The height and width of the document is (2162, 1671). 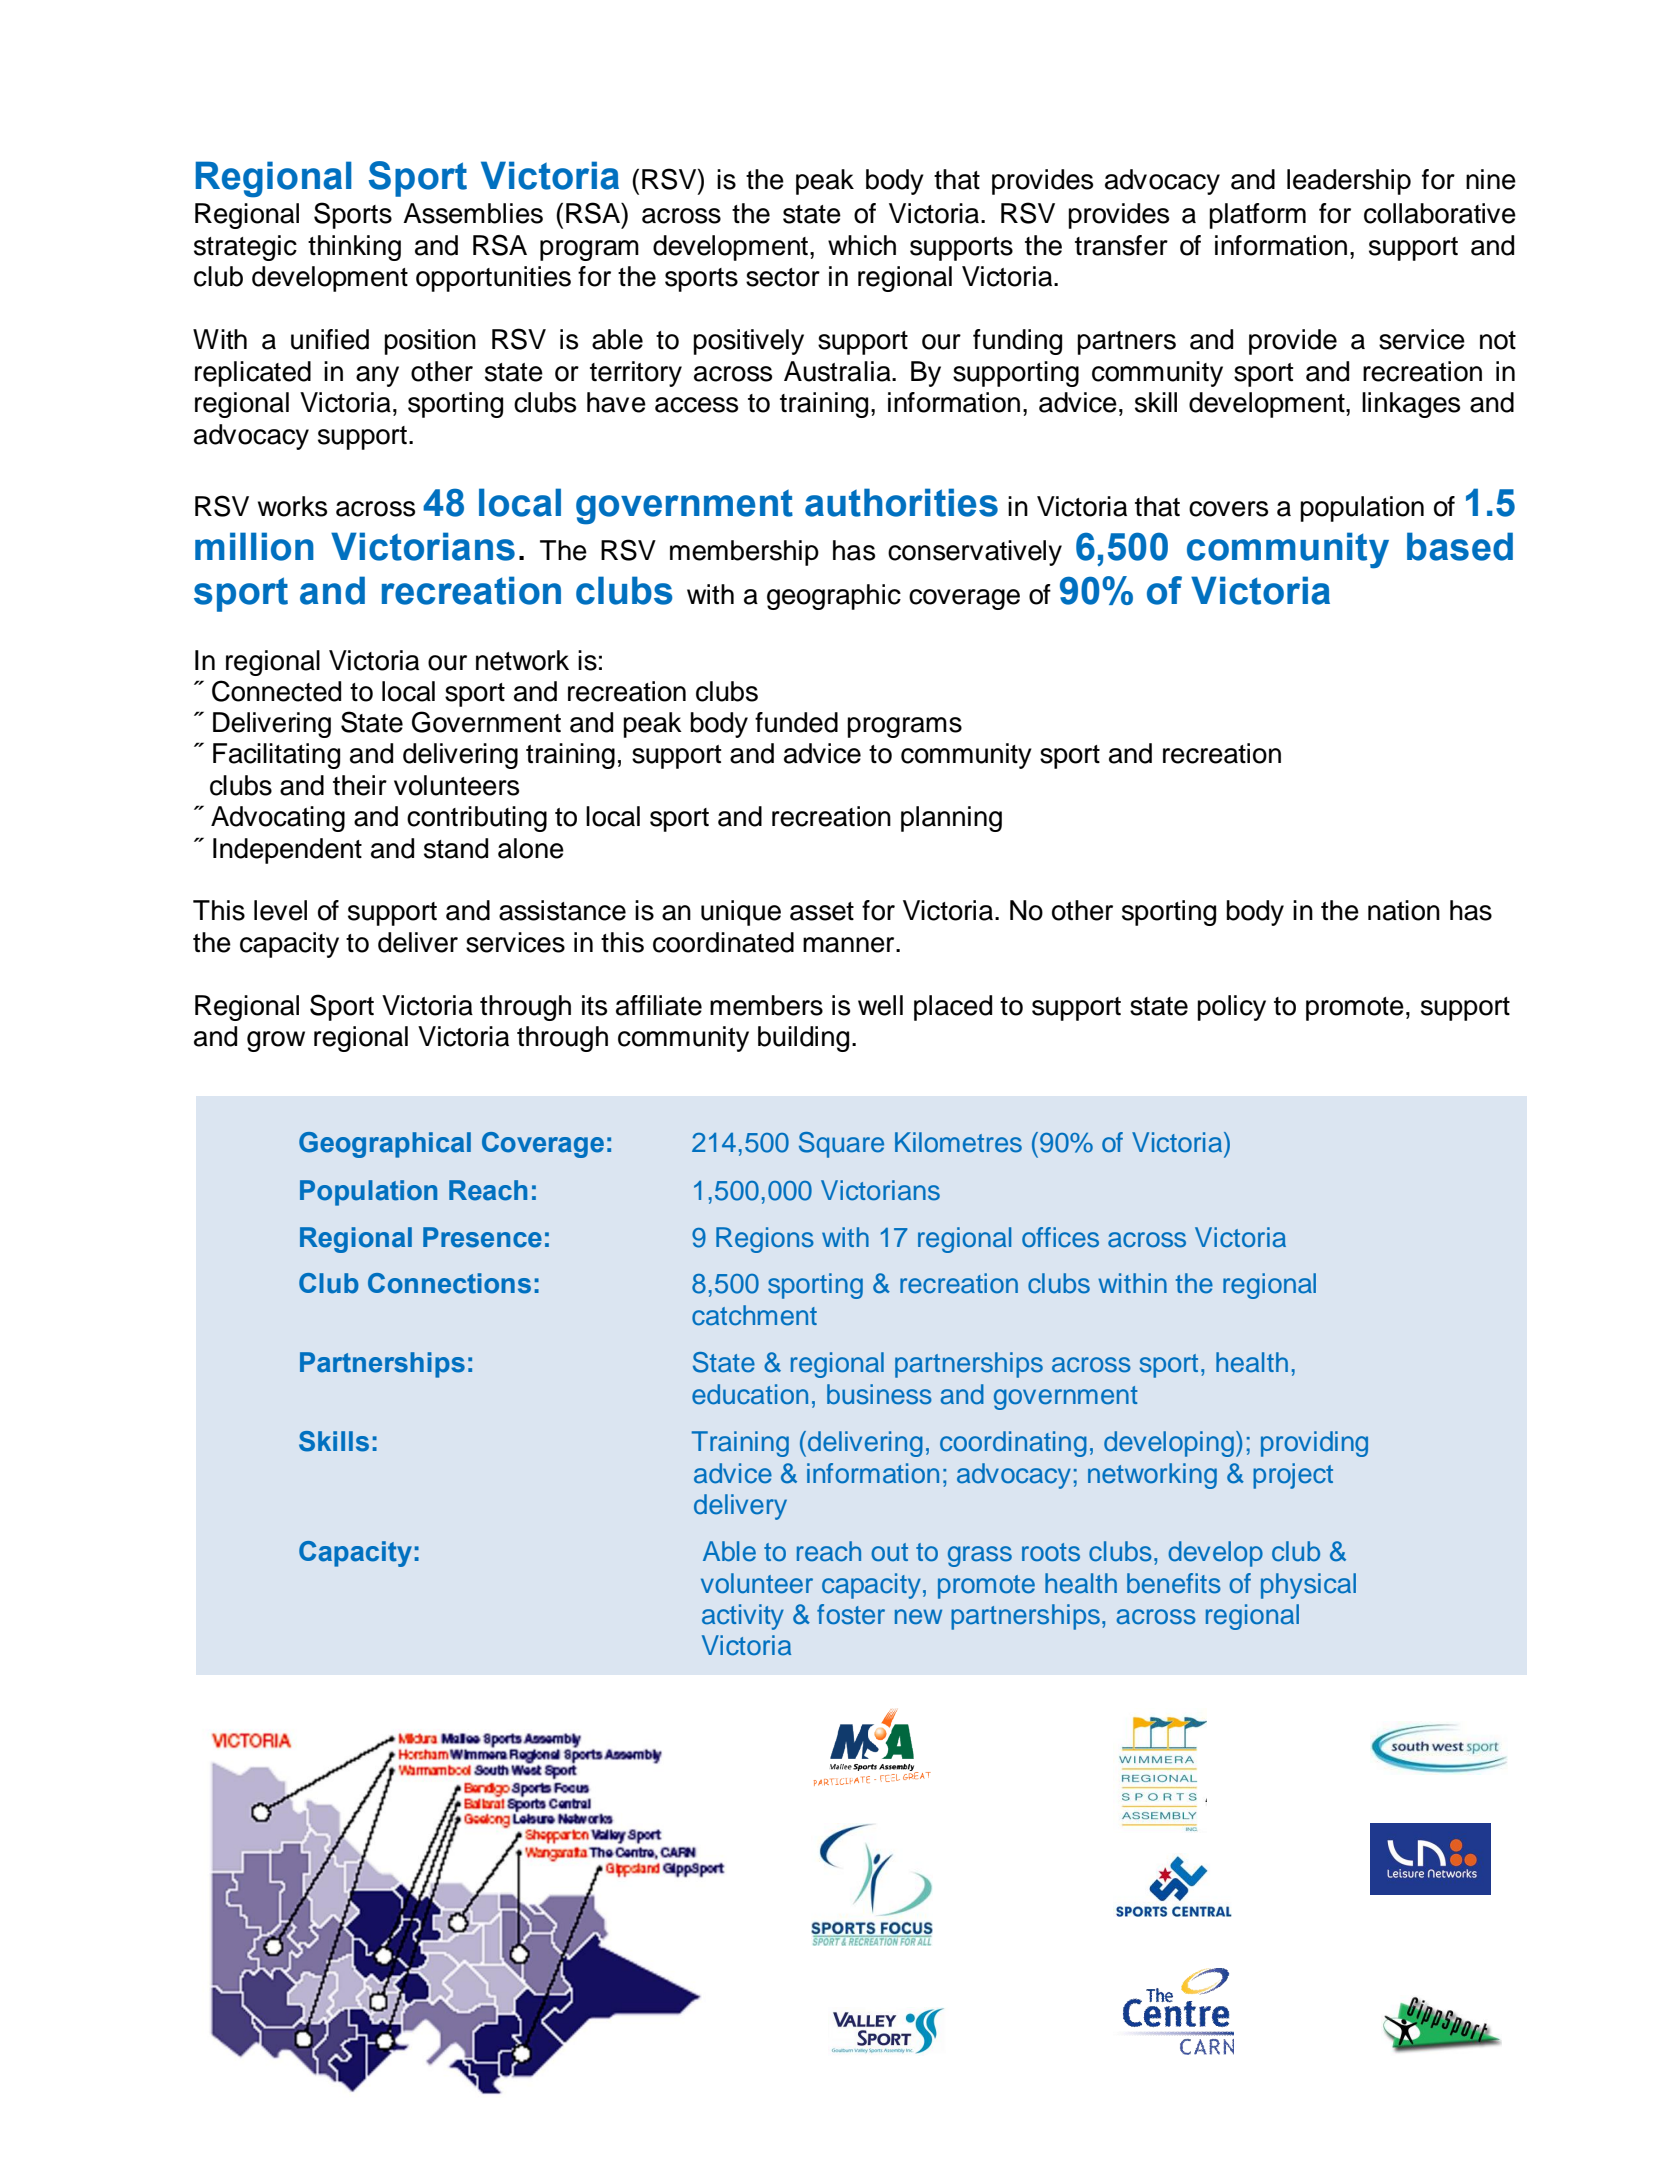 I want to click on funded, so click(x=796, y=722).
